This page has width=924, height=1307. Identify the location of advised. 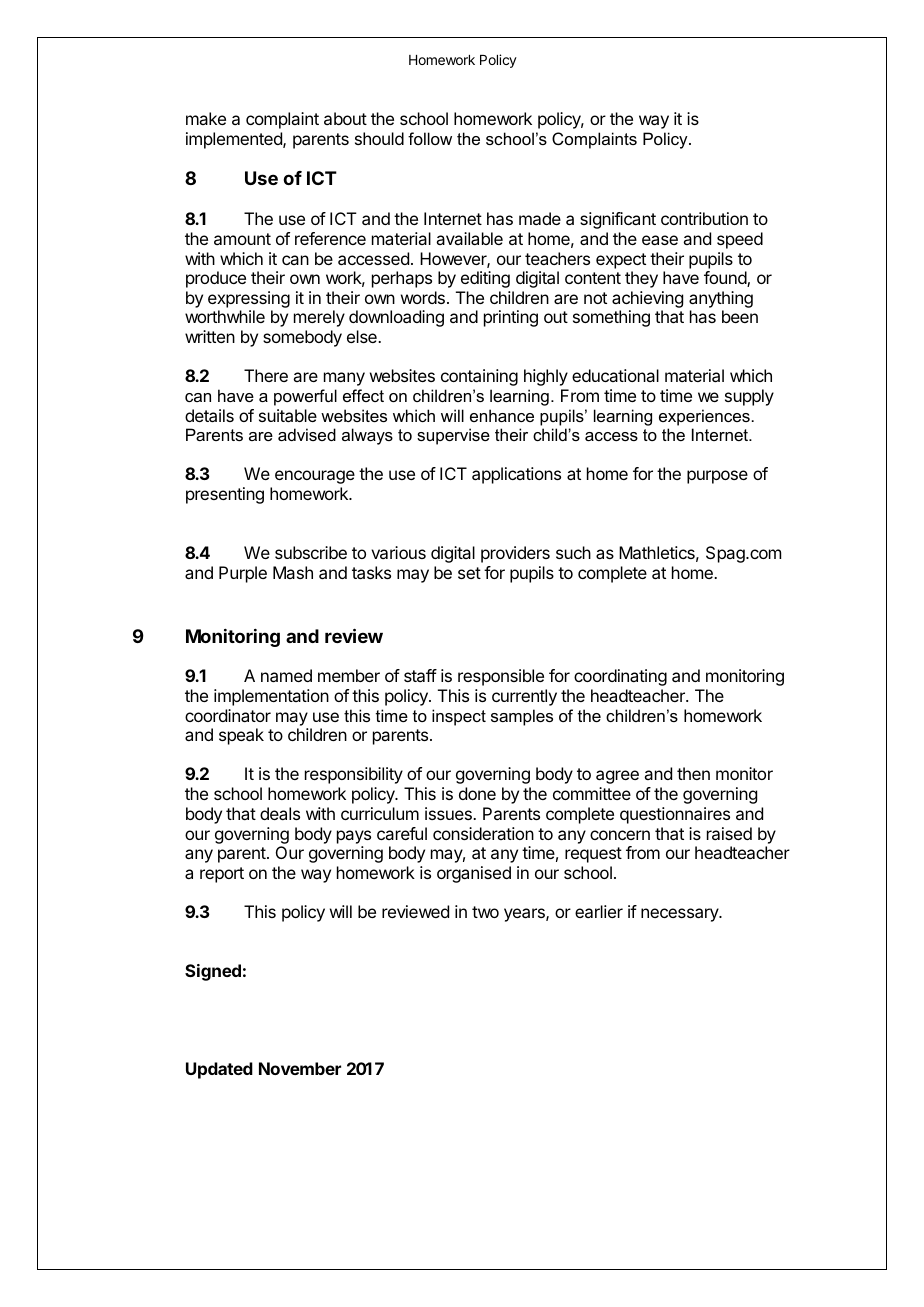
(307, 434).
